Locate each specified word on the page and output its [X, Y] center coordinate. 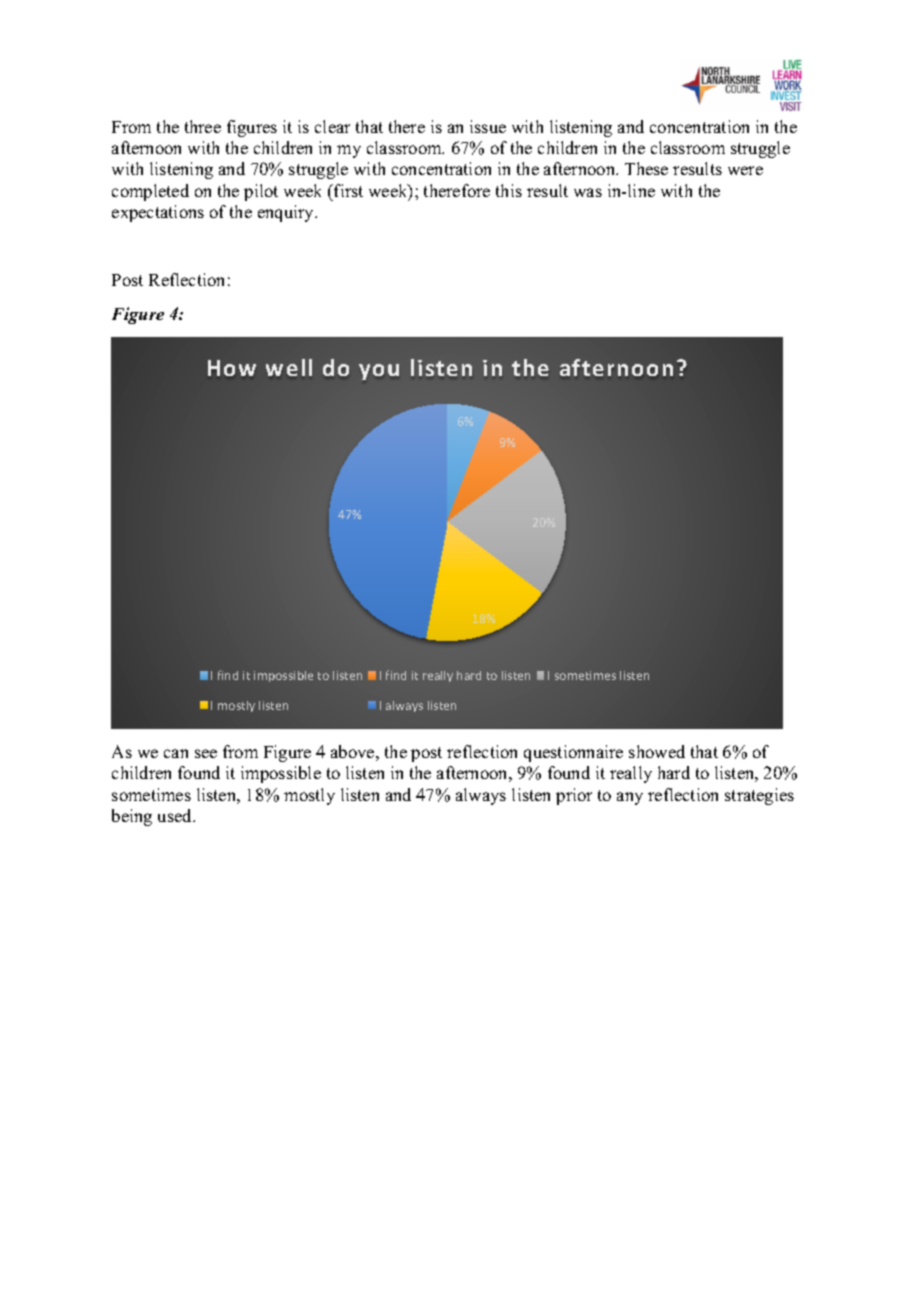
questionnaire [573, 753]
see [206, 753]
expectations [158, 213]
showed [657, 751]
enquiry [287, 213]
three [203, 126]
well [289, 367]
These [646, 168]
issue [488, 126]
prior [574, 796]
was [588, 192]
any [630, 798]
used [176, 815]
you [379, 372]
